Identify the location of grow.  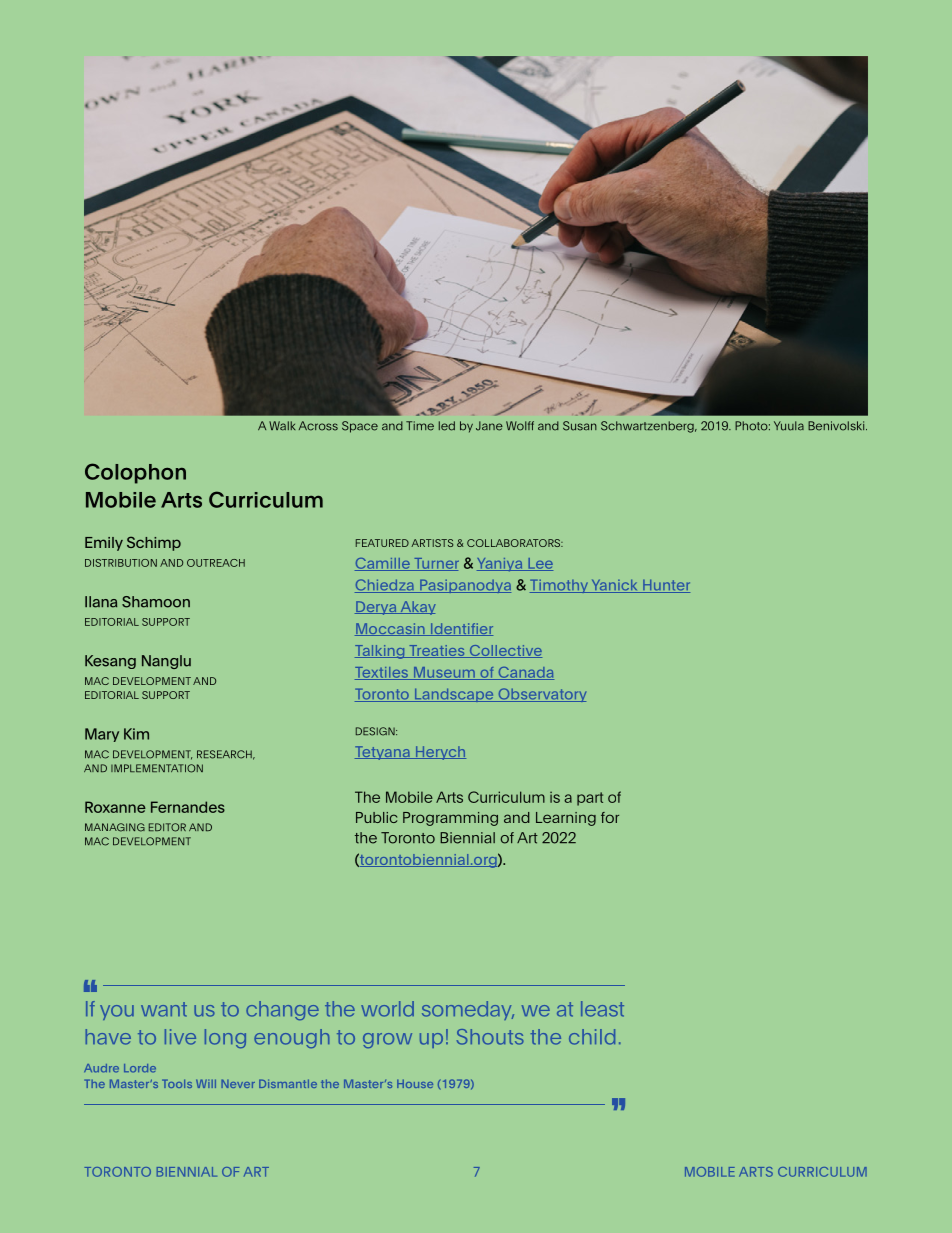
(387, 1040).
